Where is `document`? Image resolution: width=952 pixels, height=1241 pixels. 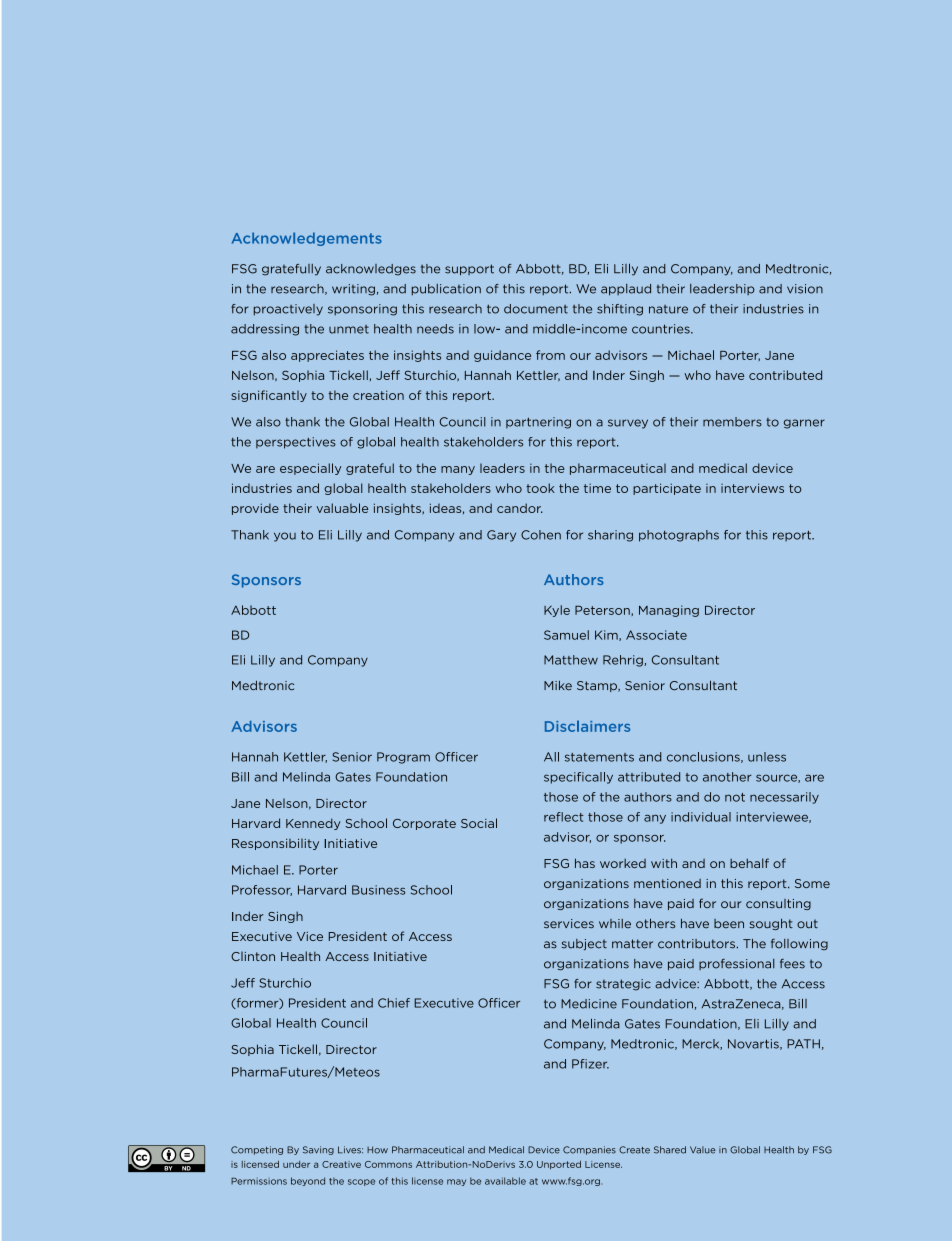 document is located at coordinates (536, 309).
